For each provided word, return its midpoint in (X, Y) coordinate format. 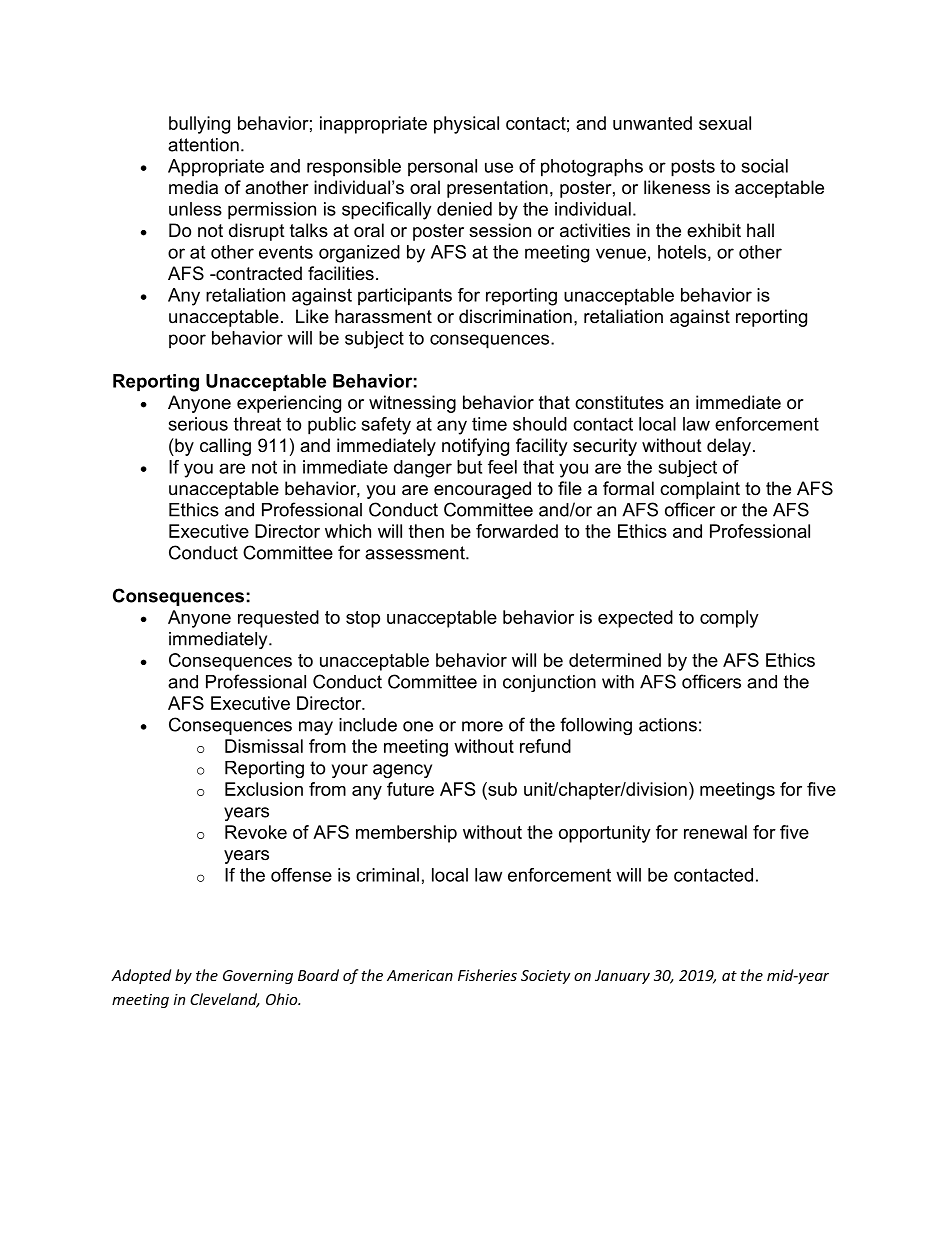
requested (278, 619)
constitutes (619, 402)
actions (668, 725)
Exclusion (264, 789)
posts (693, 168)
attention (203, 145)
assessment (416, 553)
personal (442, 168)
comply (729, 619)
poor (187, 341)
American (420, 975)
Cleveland (225, 1000)
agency (402, 771)
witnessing (412, 404)
